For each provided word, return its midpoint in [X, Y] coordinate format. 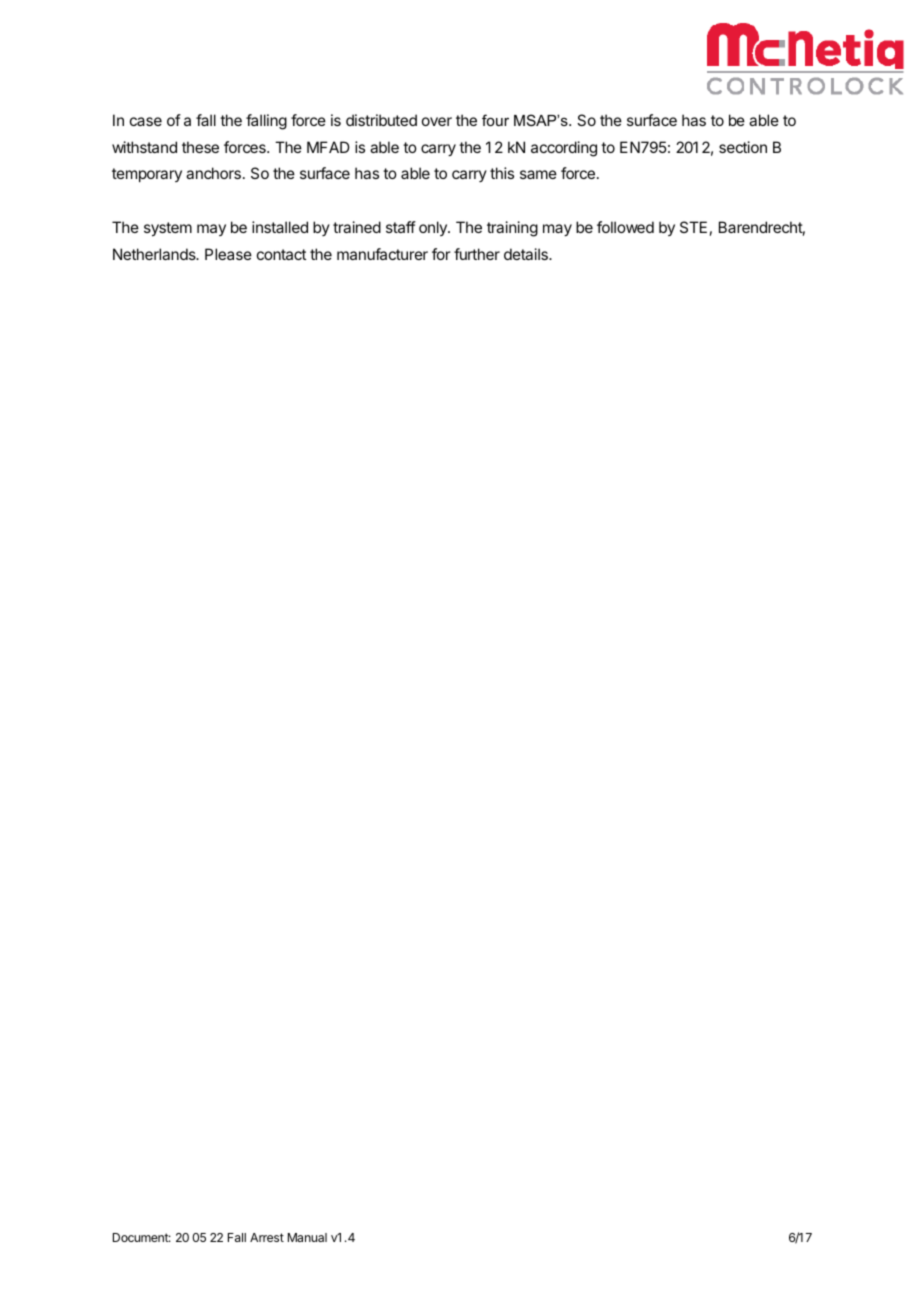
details [527, 254]
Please [228, 254]
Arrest [267, 1237]
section [743, 147]
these [200, 147]
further [477, 254]
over [437, 121]
